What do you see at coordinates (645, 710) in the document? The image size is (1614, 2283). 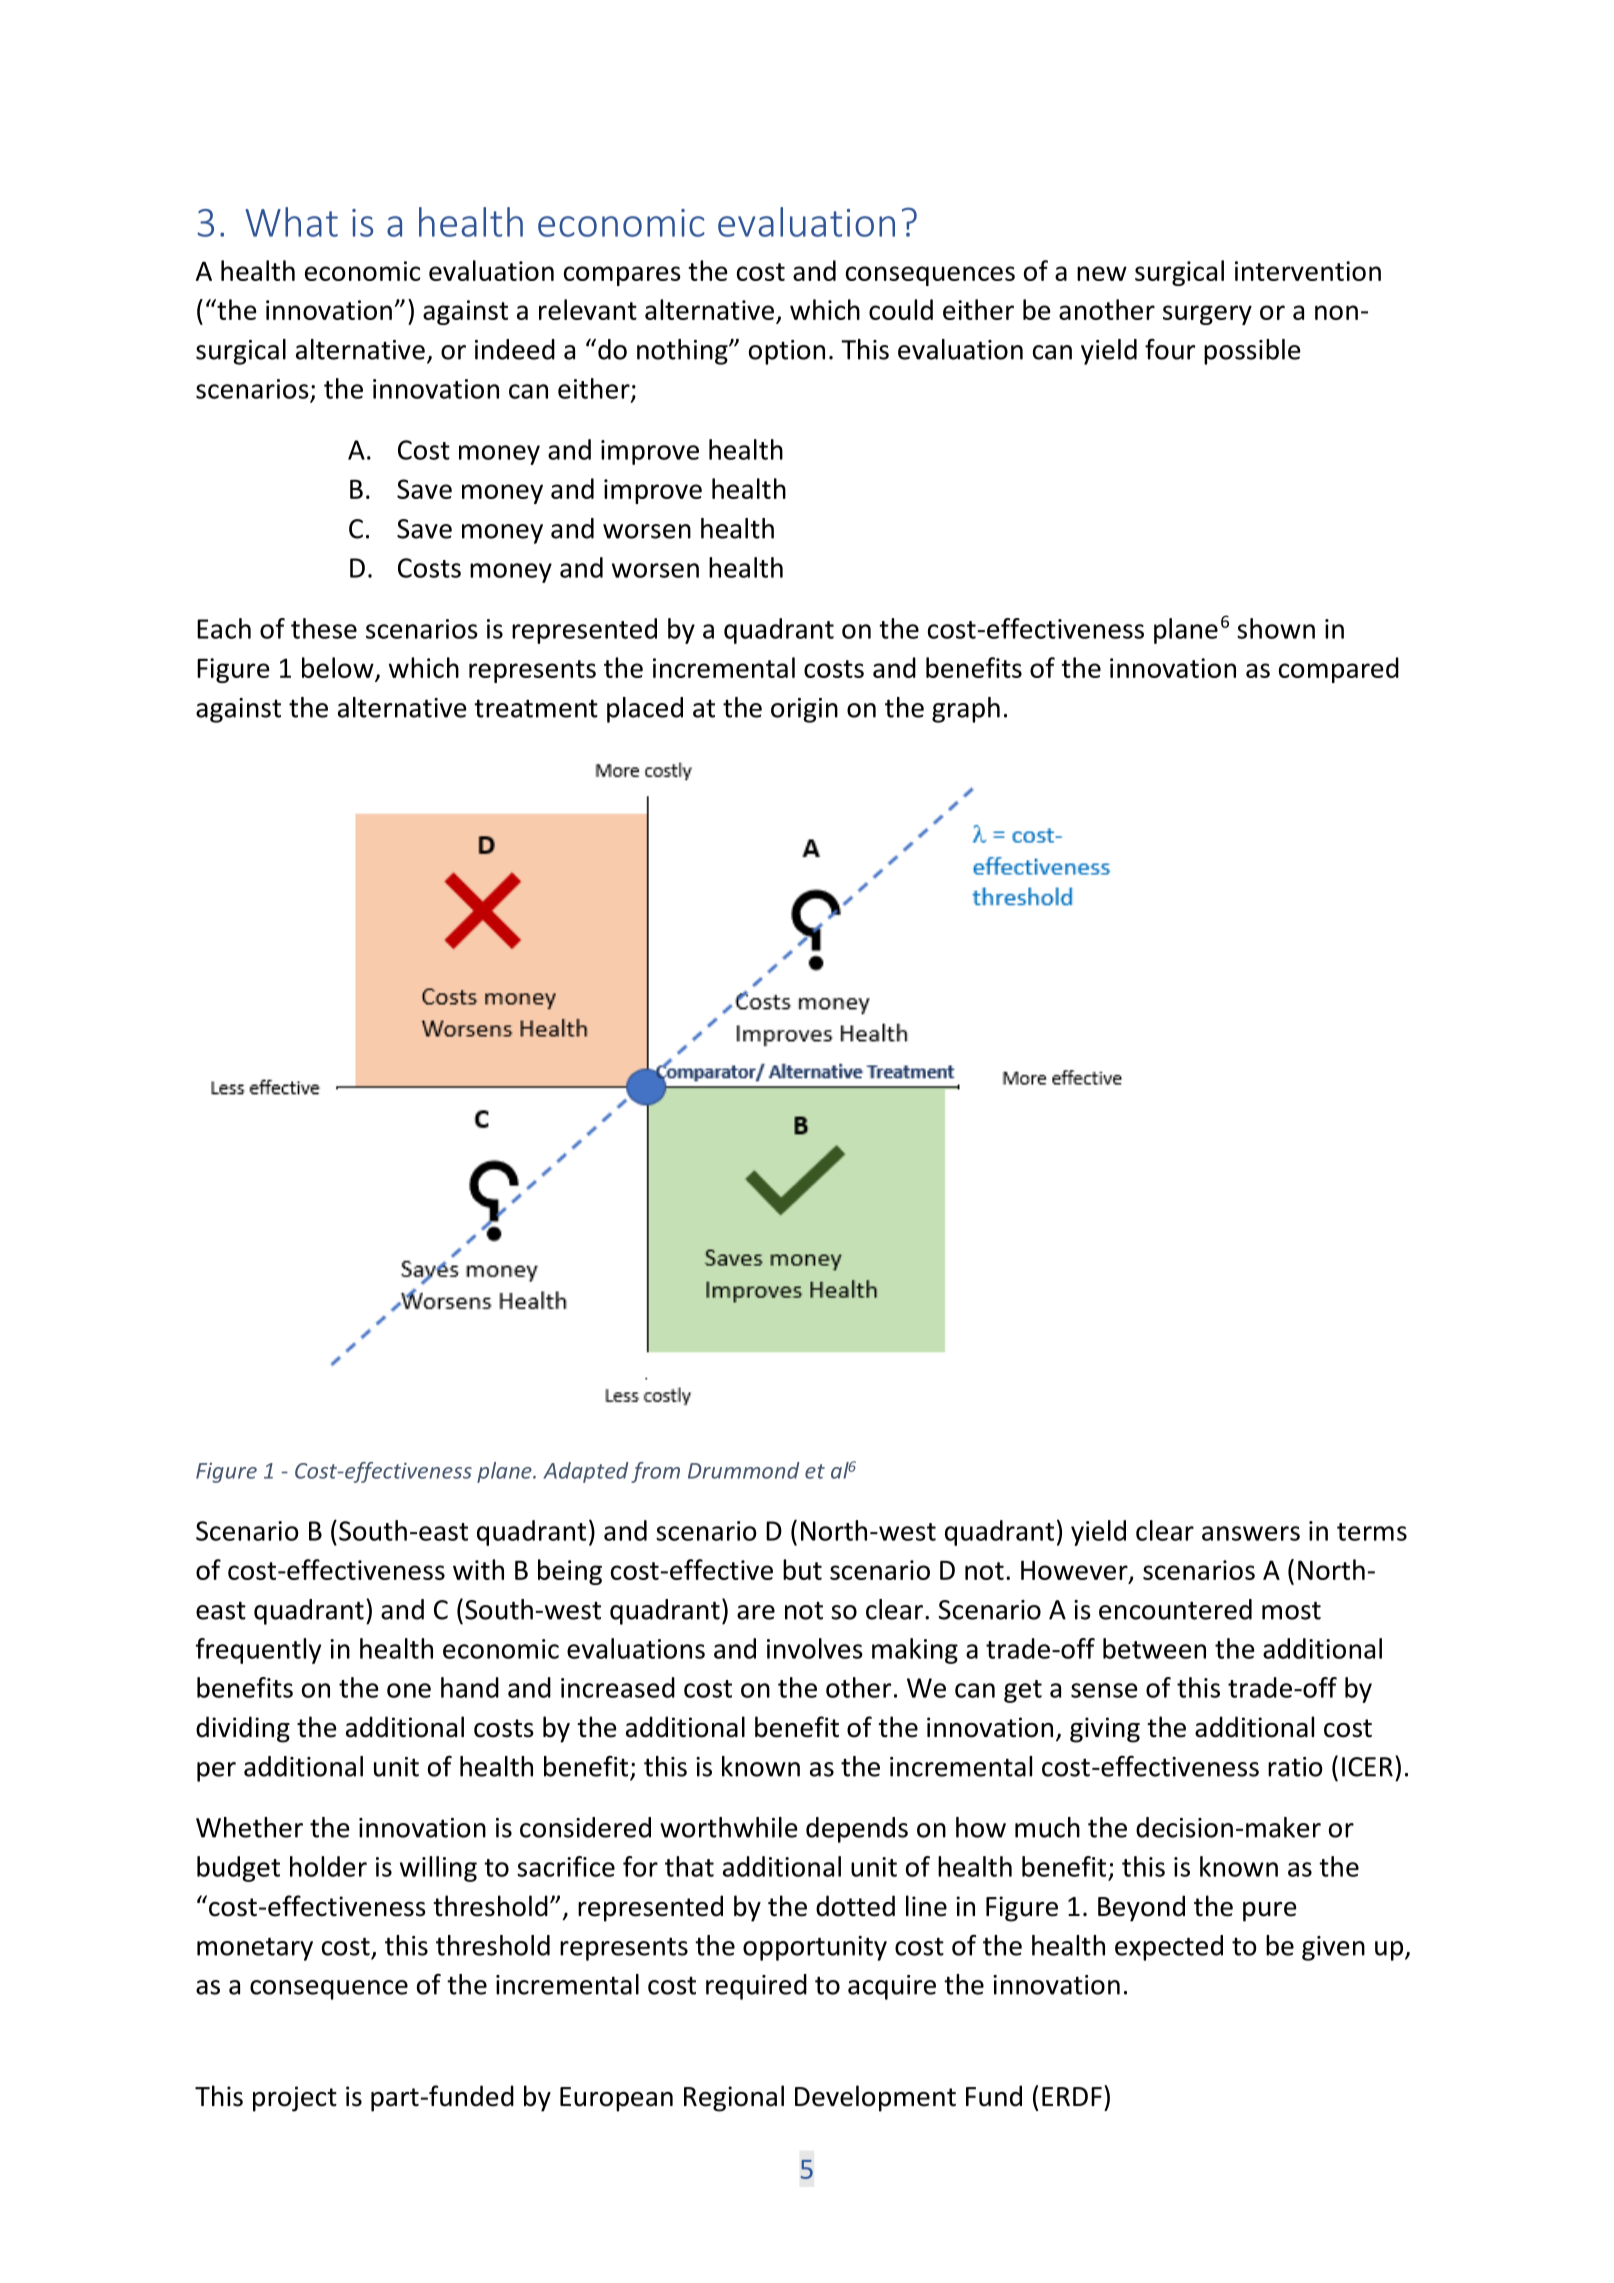 I see `placed` at bounding box center [645, 710].
